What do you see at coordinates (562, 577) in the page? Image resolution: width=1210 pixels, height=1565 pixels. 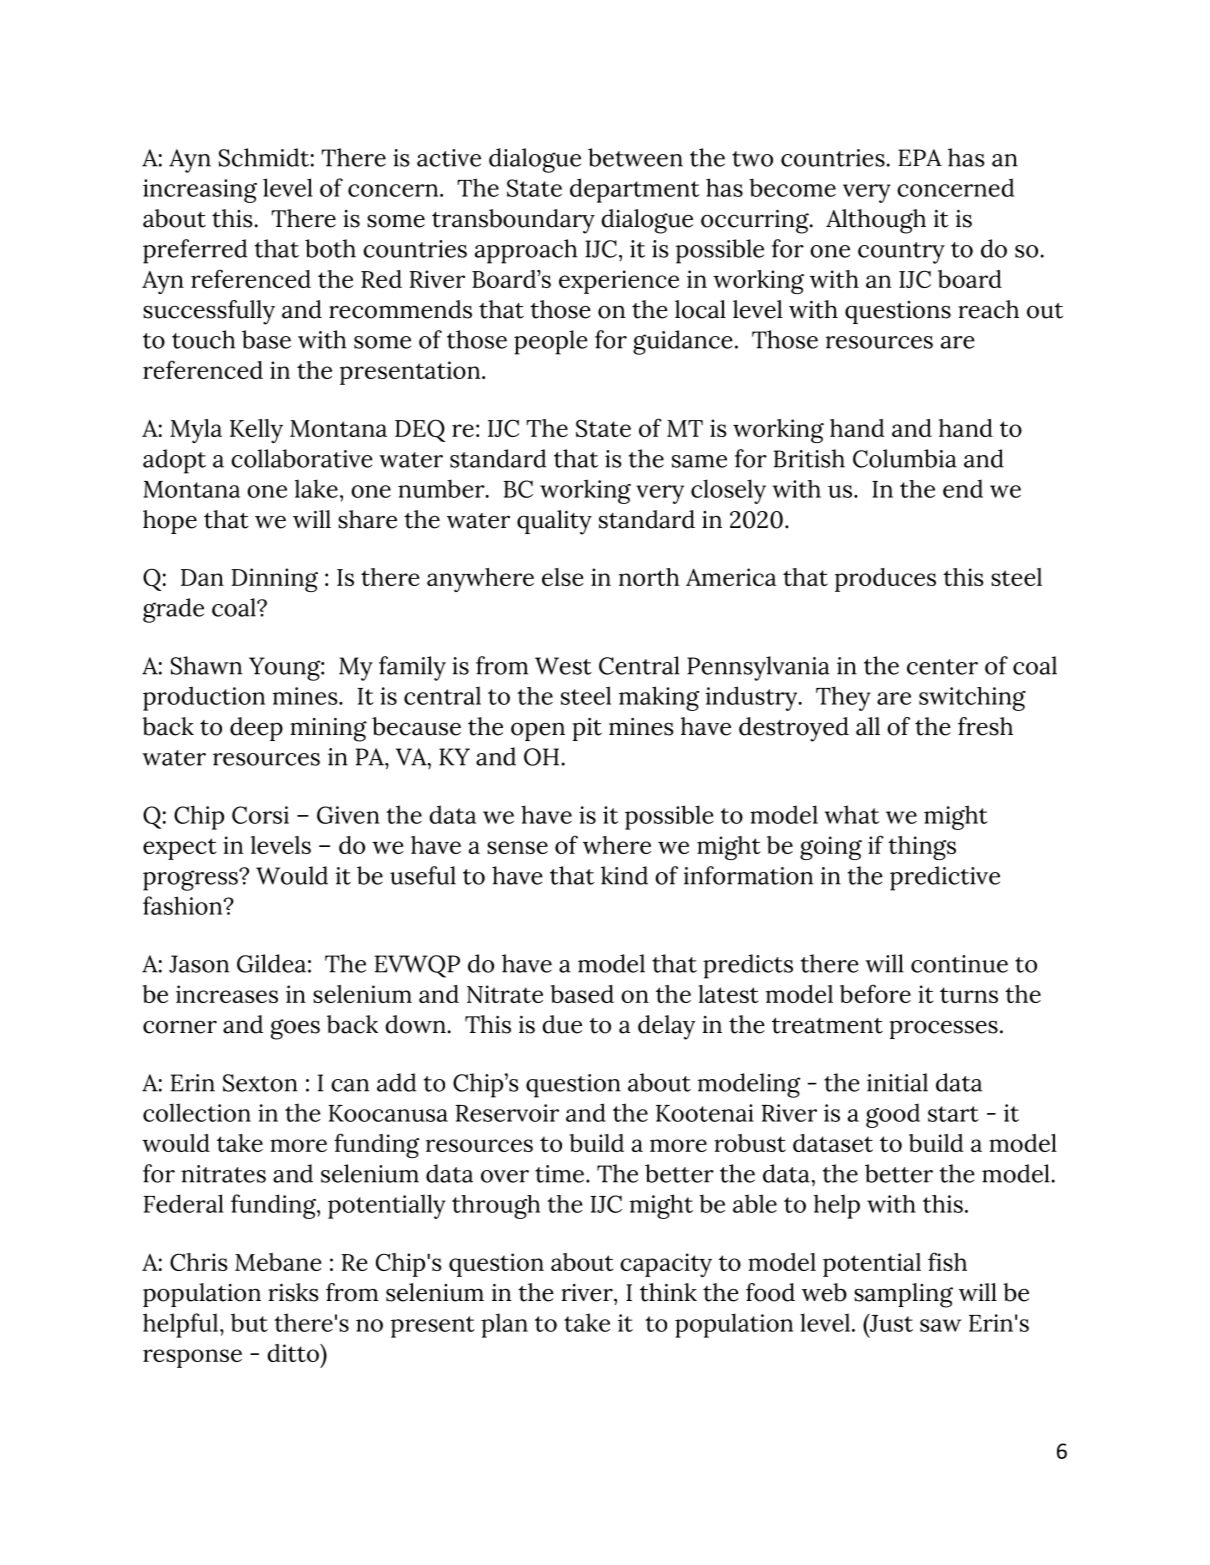 I see `else` at bounding box center [562, 577].
